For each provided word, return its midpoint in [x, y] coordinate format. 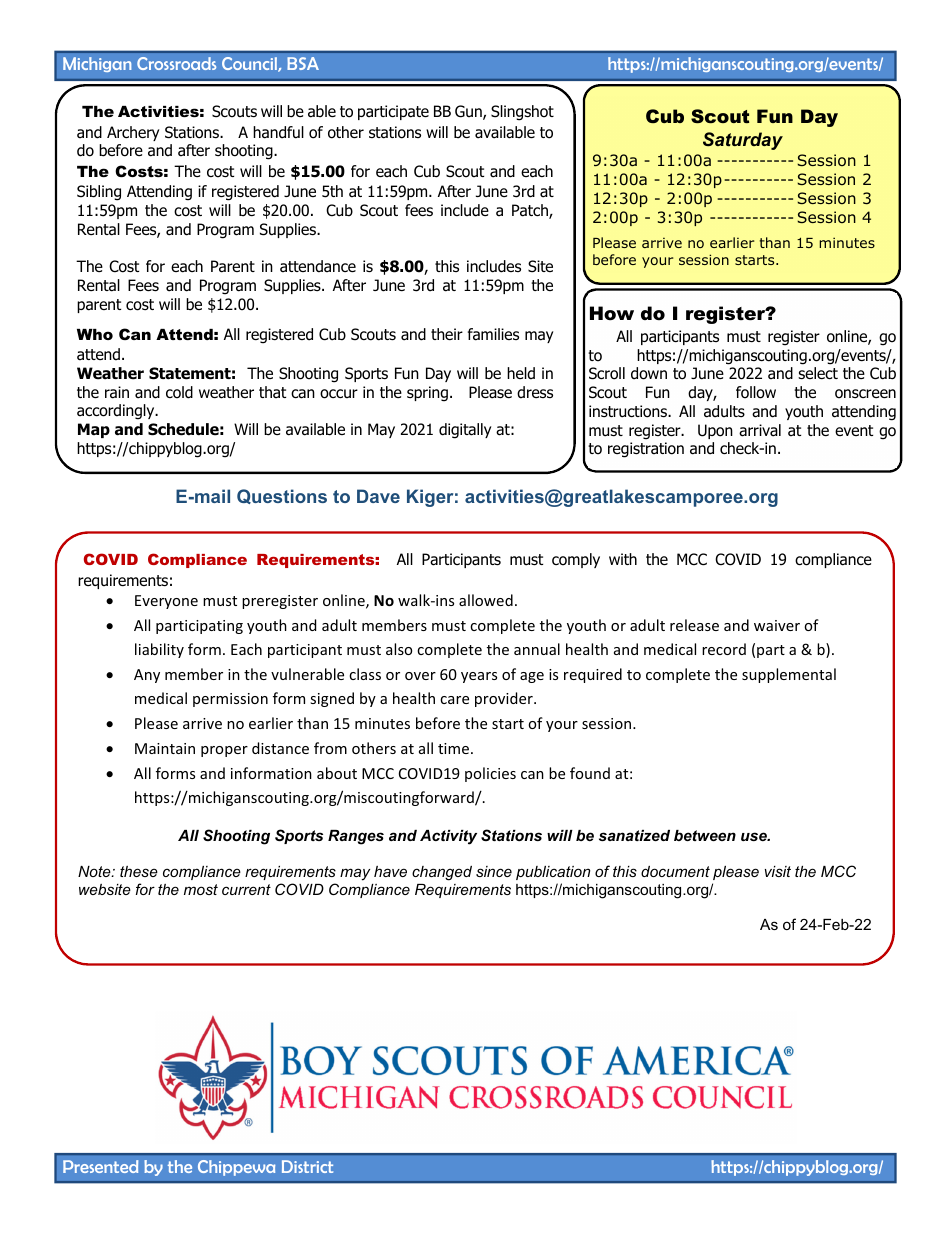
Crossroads [176, 63]
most [201, 889]
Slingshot [522, 113]
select [818, 373]
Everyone [166, 602]
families [493, 334]
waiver [777, 625]
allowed [486, 600]
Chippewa [236, 1168]
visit [778, 871]
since [494, 871]
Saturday [743, 141]
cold [179, 392]
